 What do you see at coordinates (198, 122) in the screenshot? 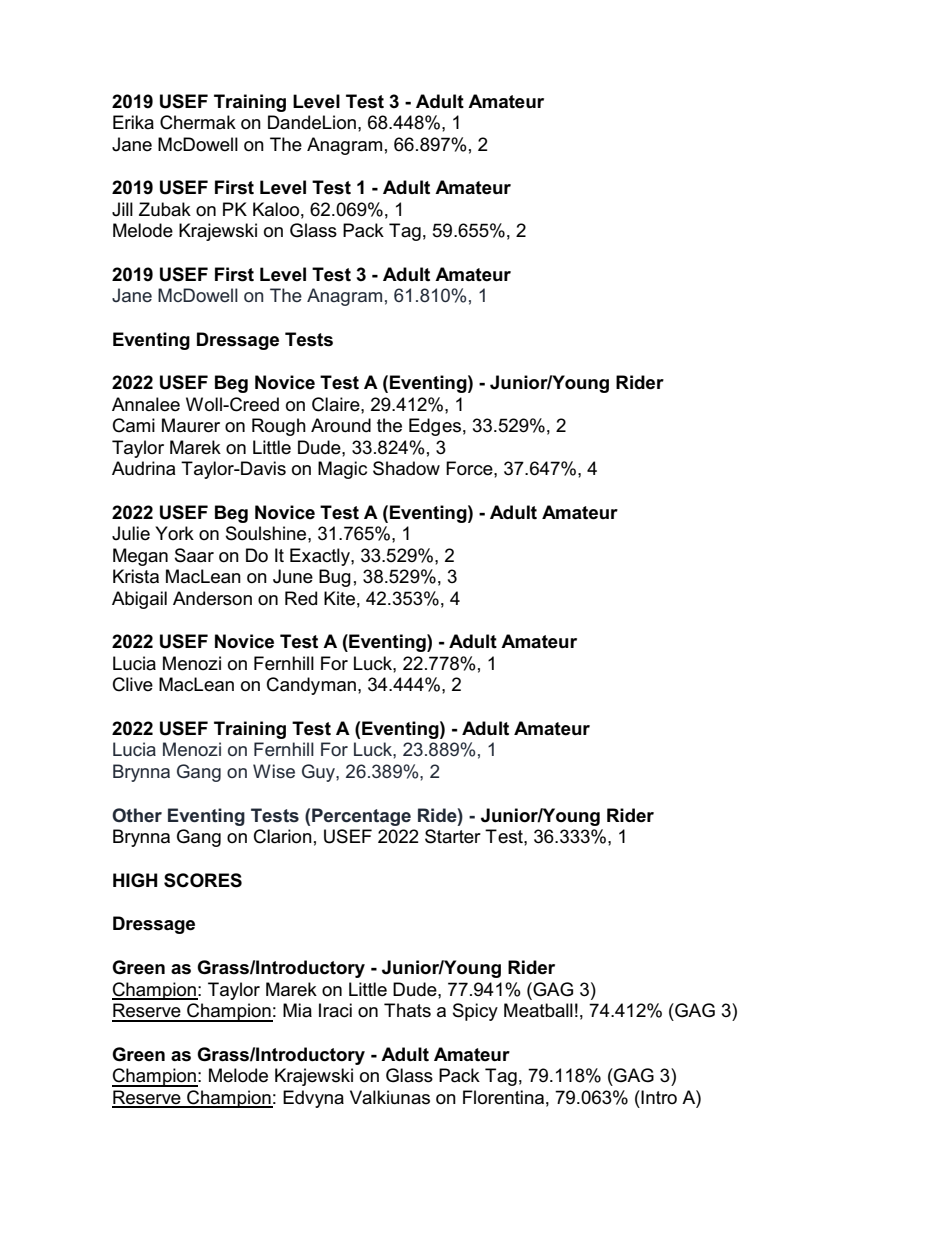
I see `Chermak` at bounding box center [198, 122].
